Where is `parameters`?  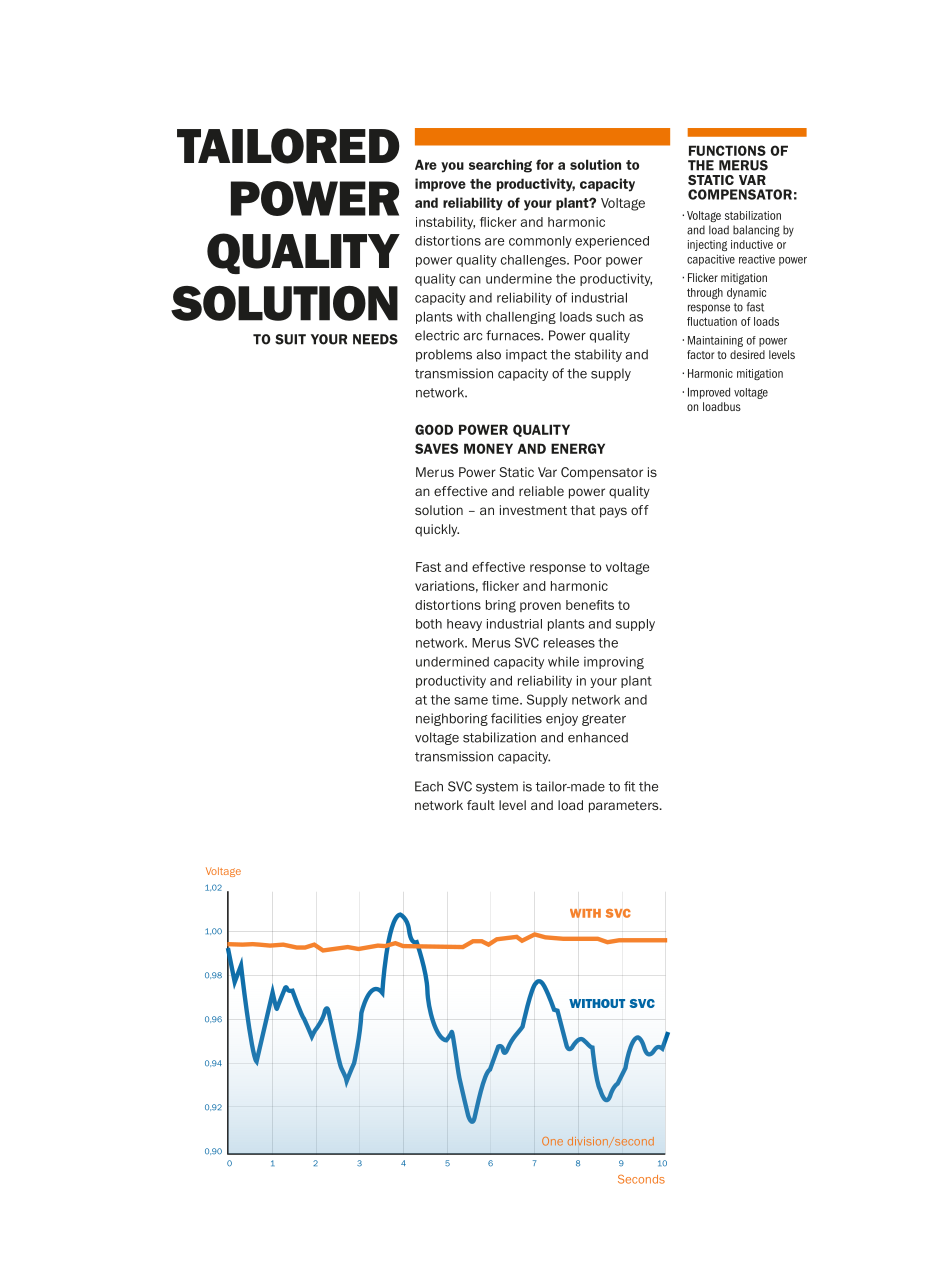
parameters is located at coordinates (625, 807).
